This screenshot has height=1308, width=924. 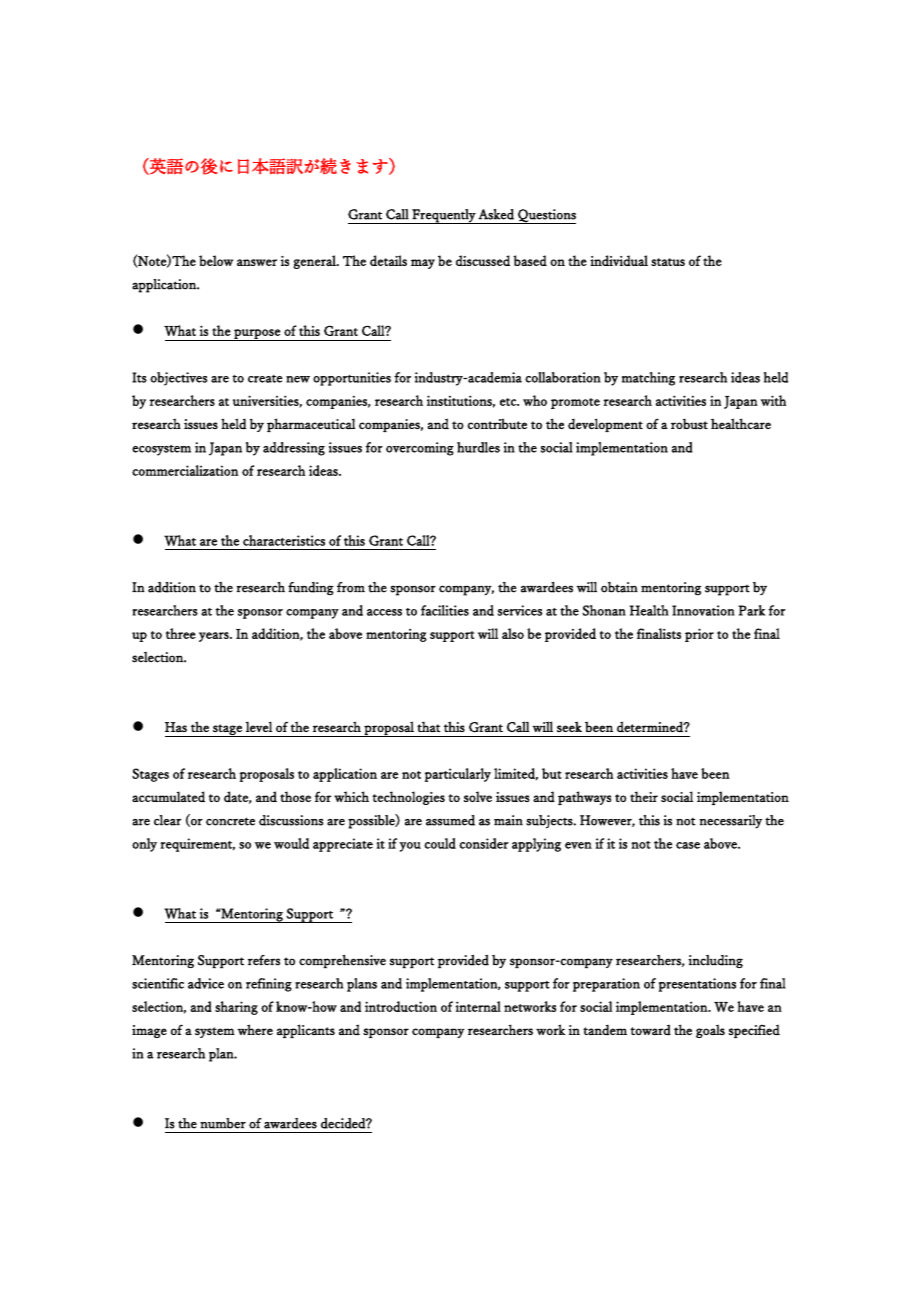 I want to click on internal, so click(x=478, y=1006).
